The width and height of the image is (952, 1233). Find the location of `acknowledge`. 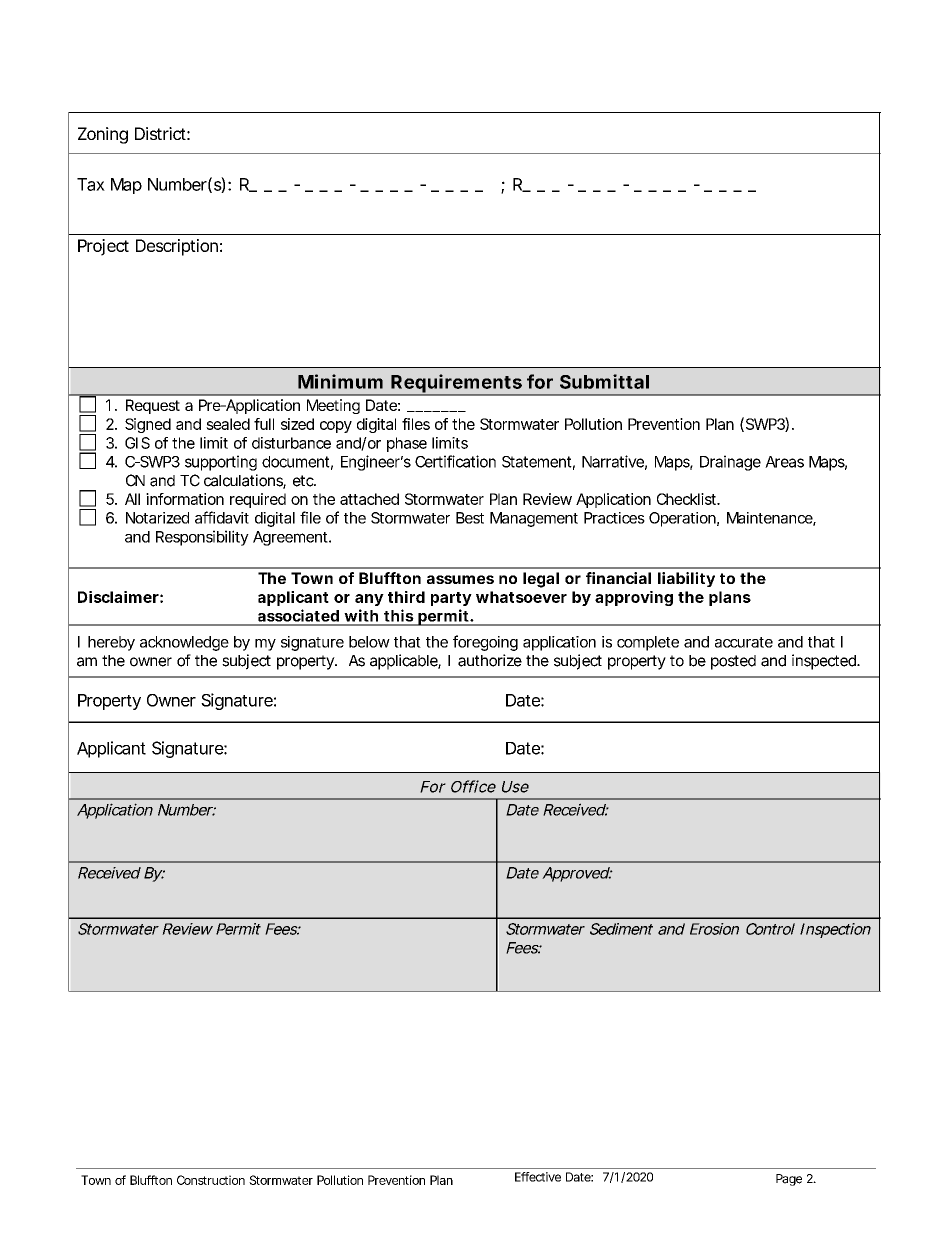

acknowledge is located at coordinates (184, 643).
